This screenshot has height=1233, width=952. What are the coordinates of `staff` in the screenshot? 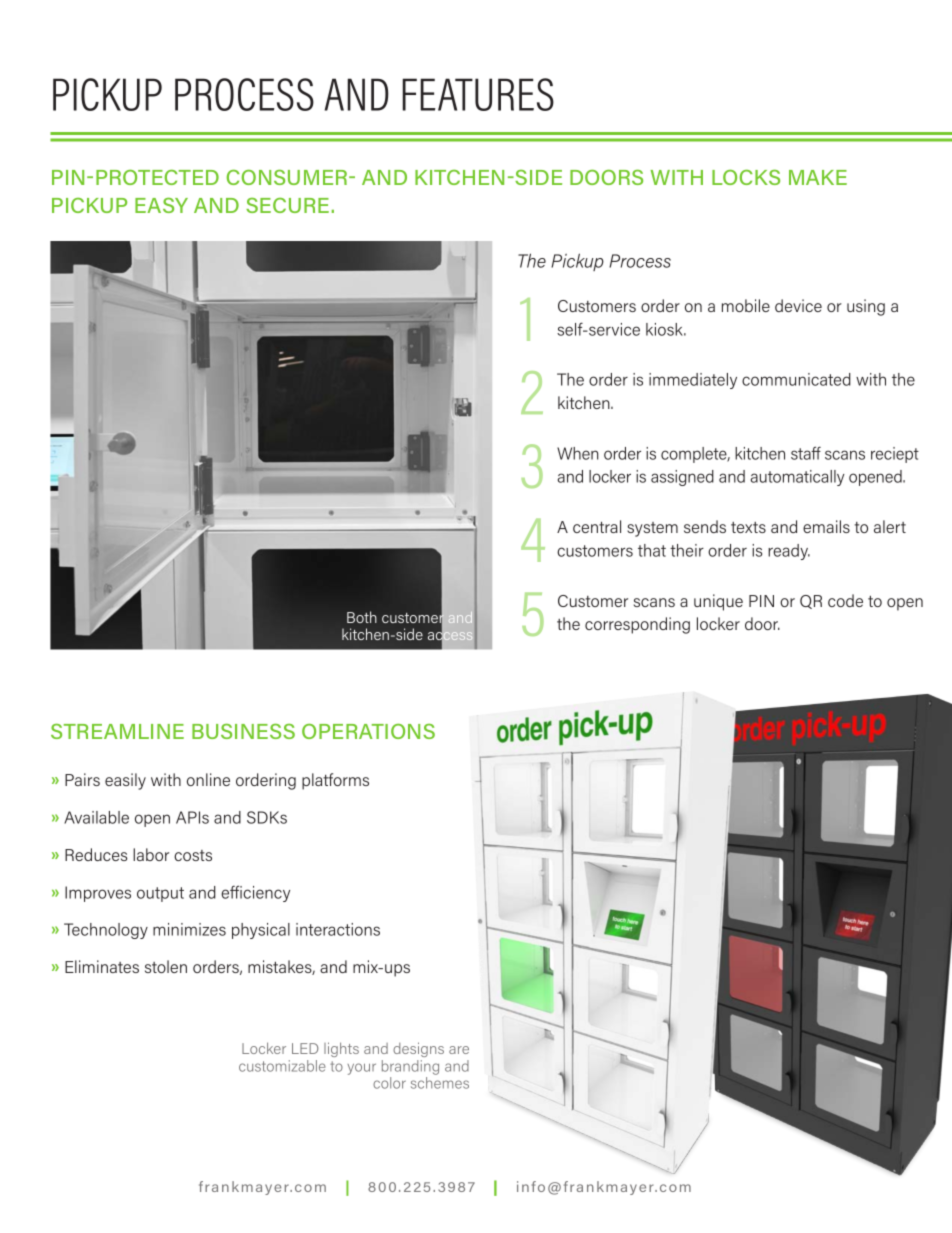 It's located at (806, 453).
